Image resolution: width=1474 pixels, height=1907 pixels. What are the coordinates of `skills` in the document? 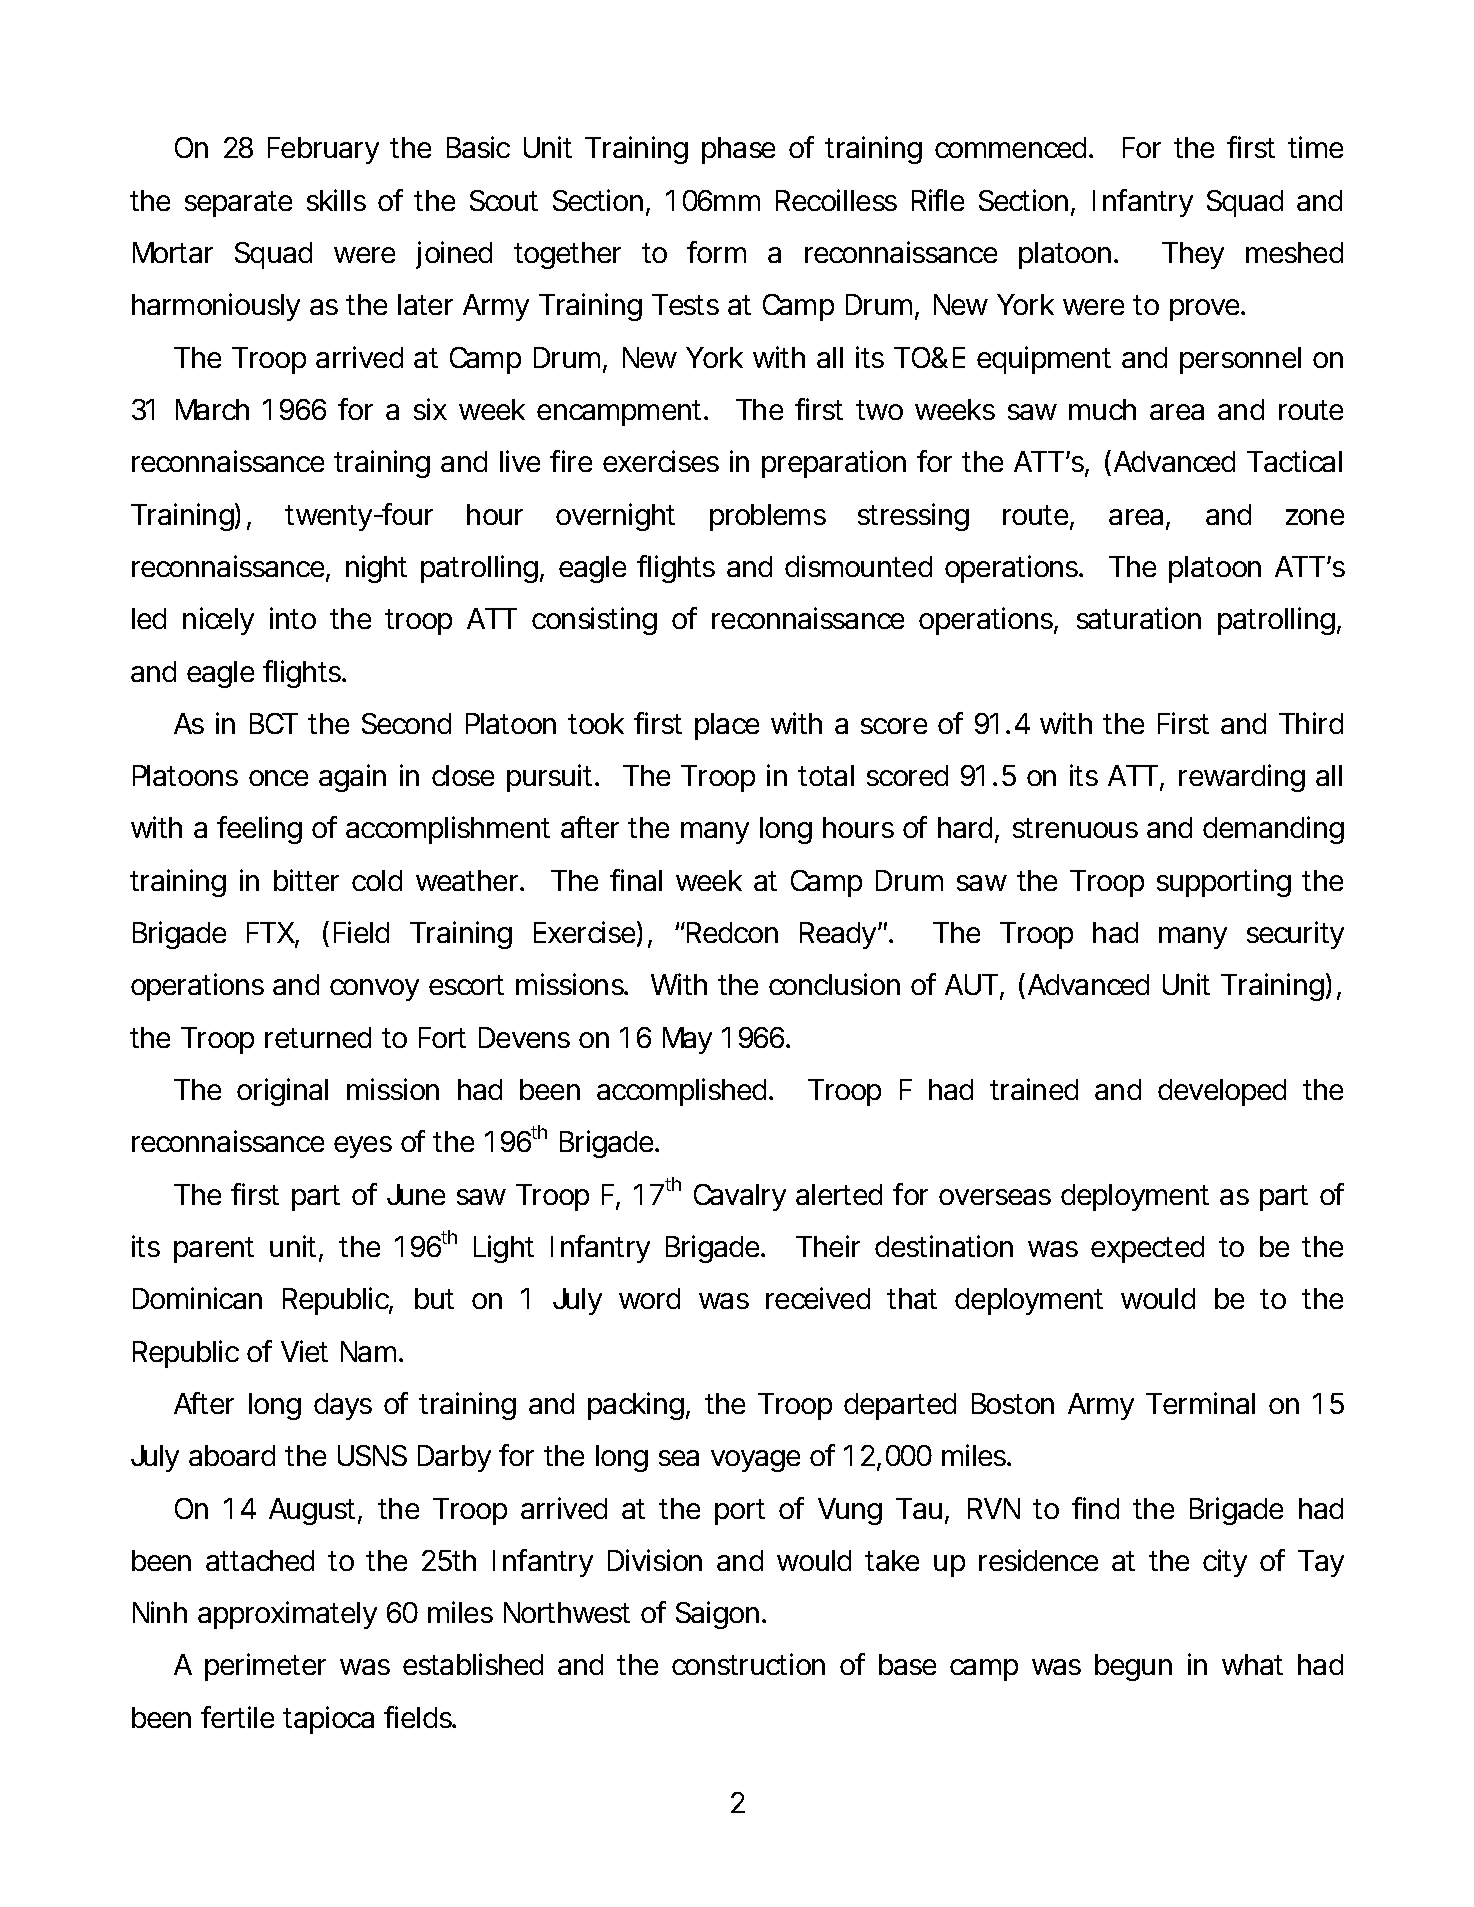 It's located at (336, 200).
